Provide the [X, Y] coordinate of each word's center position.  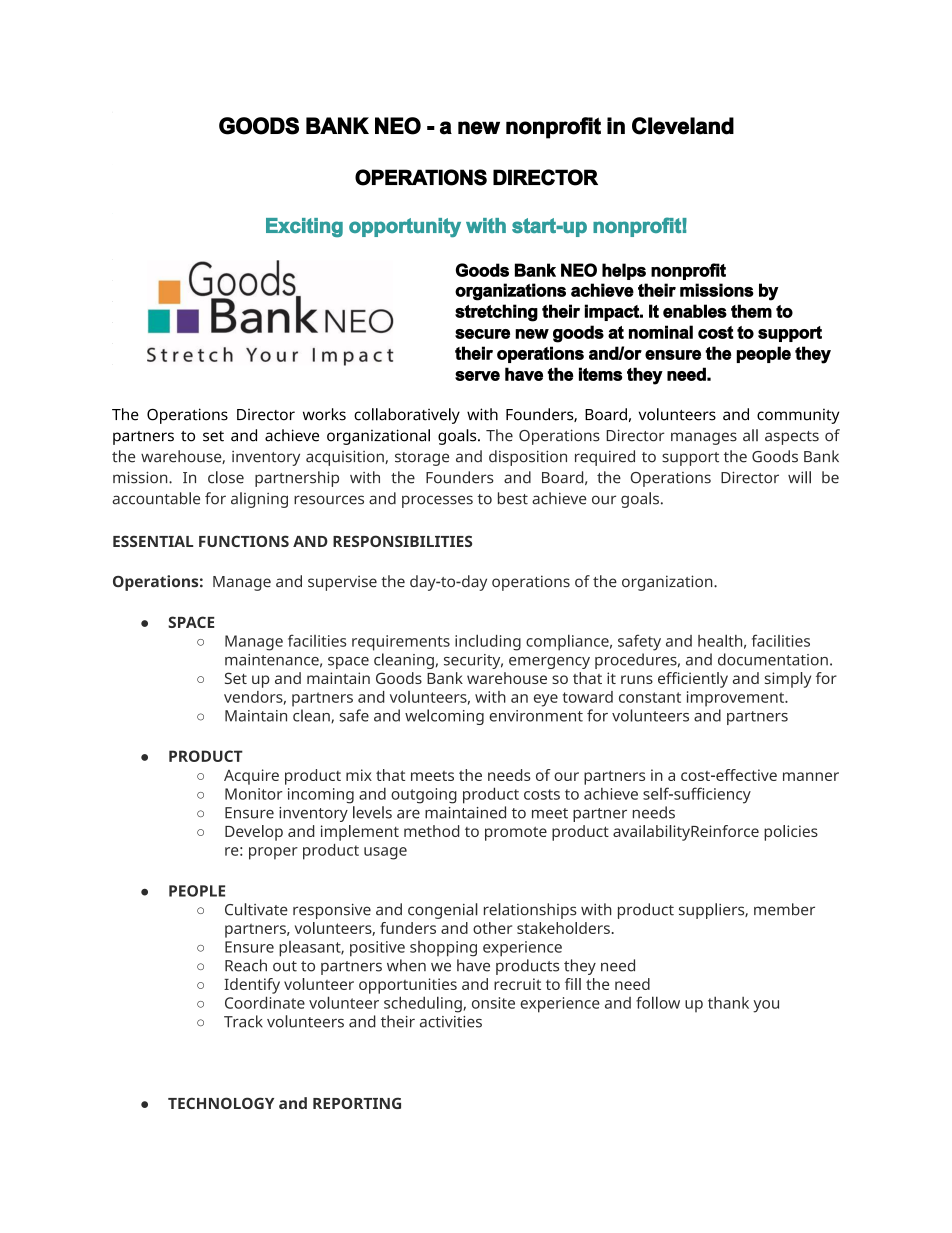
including [488, 642]
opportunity [405, 227]
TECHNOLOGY [221, 1103]
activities [451, 1022]
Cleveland [683, 126]
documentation [773, 659]
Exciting [304, 227]
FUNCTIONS [244, 541]
